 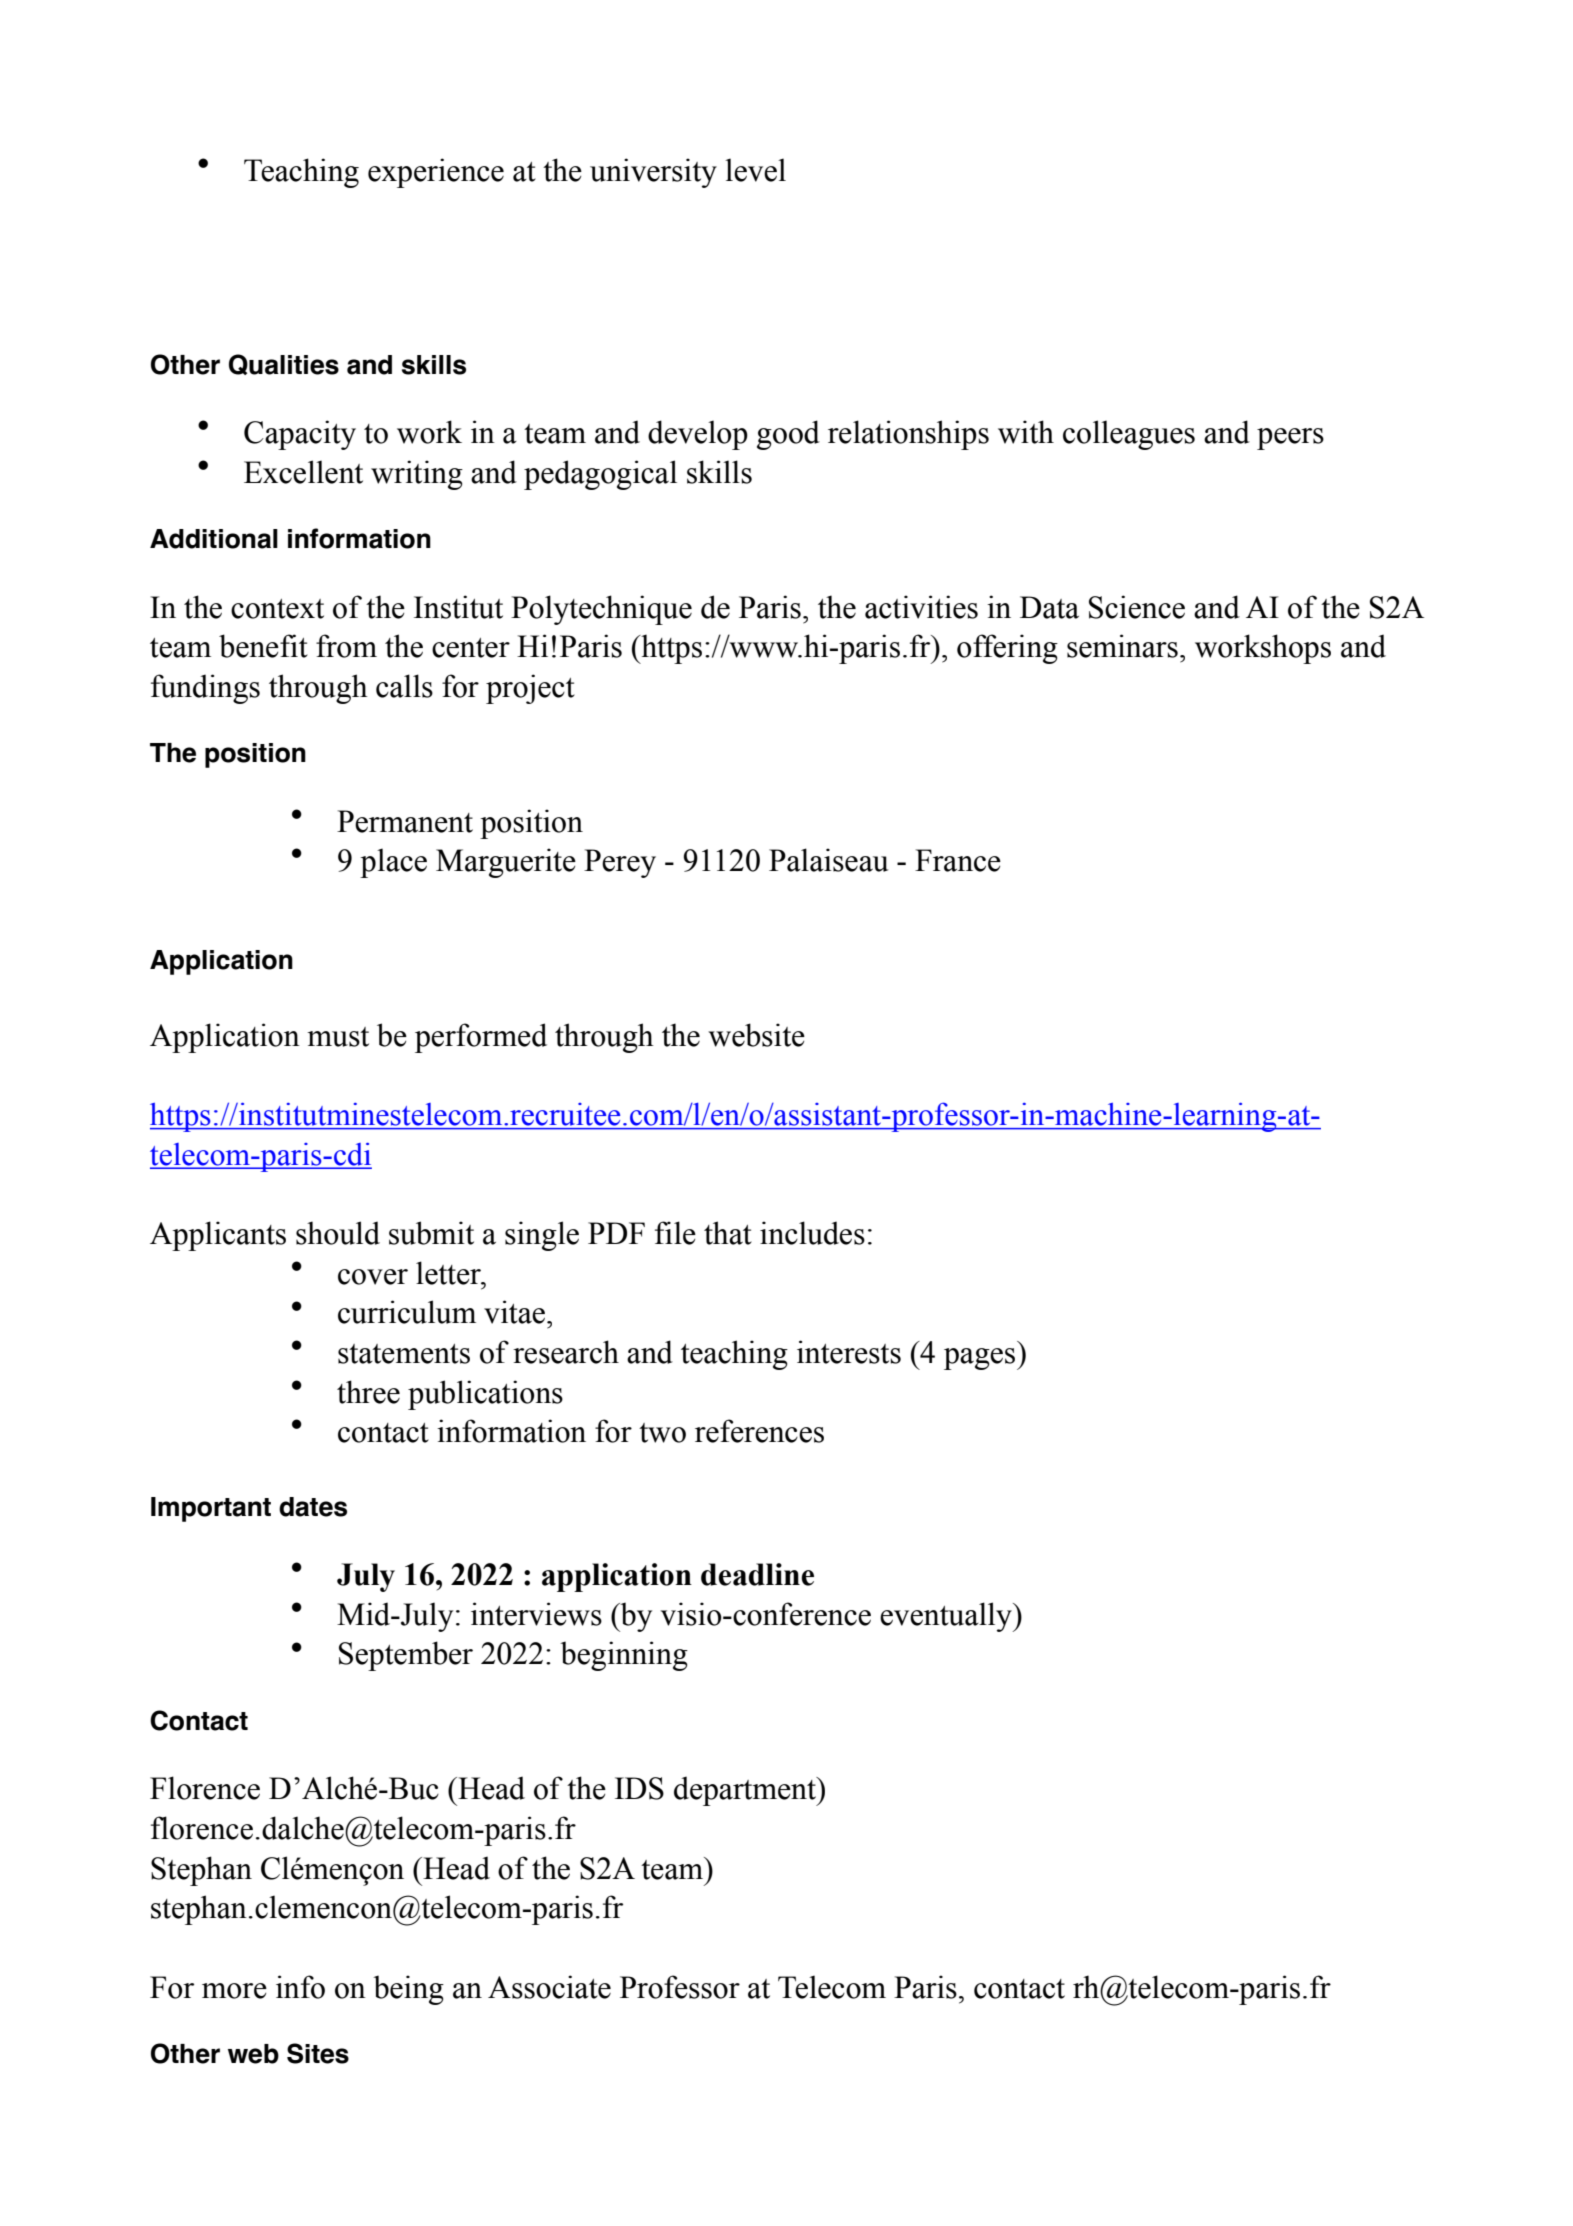 I want to click on pages, so click(x=981, y=1359).
